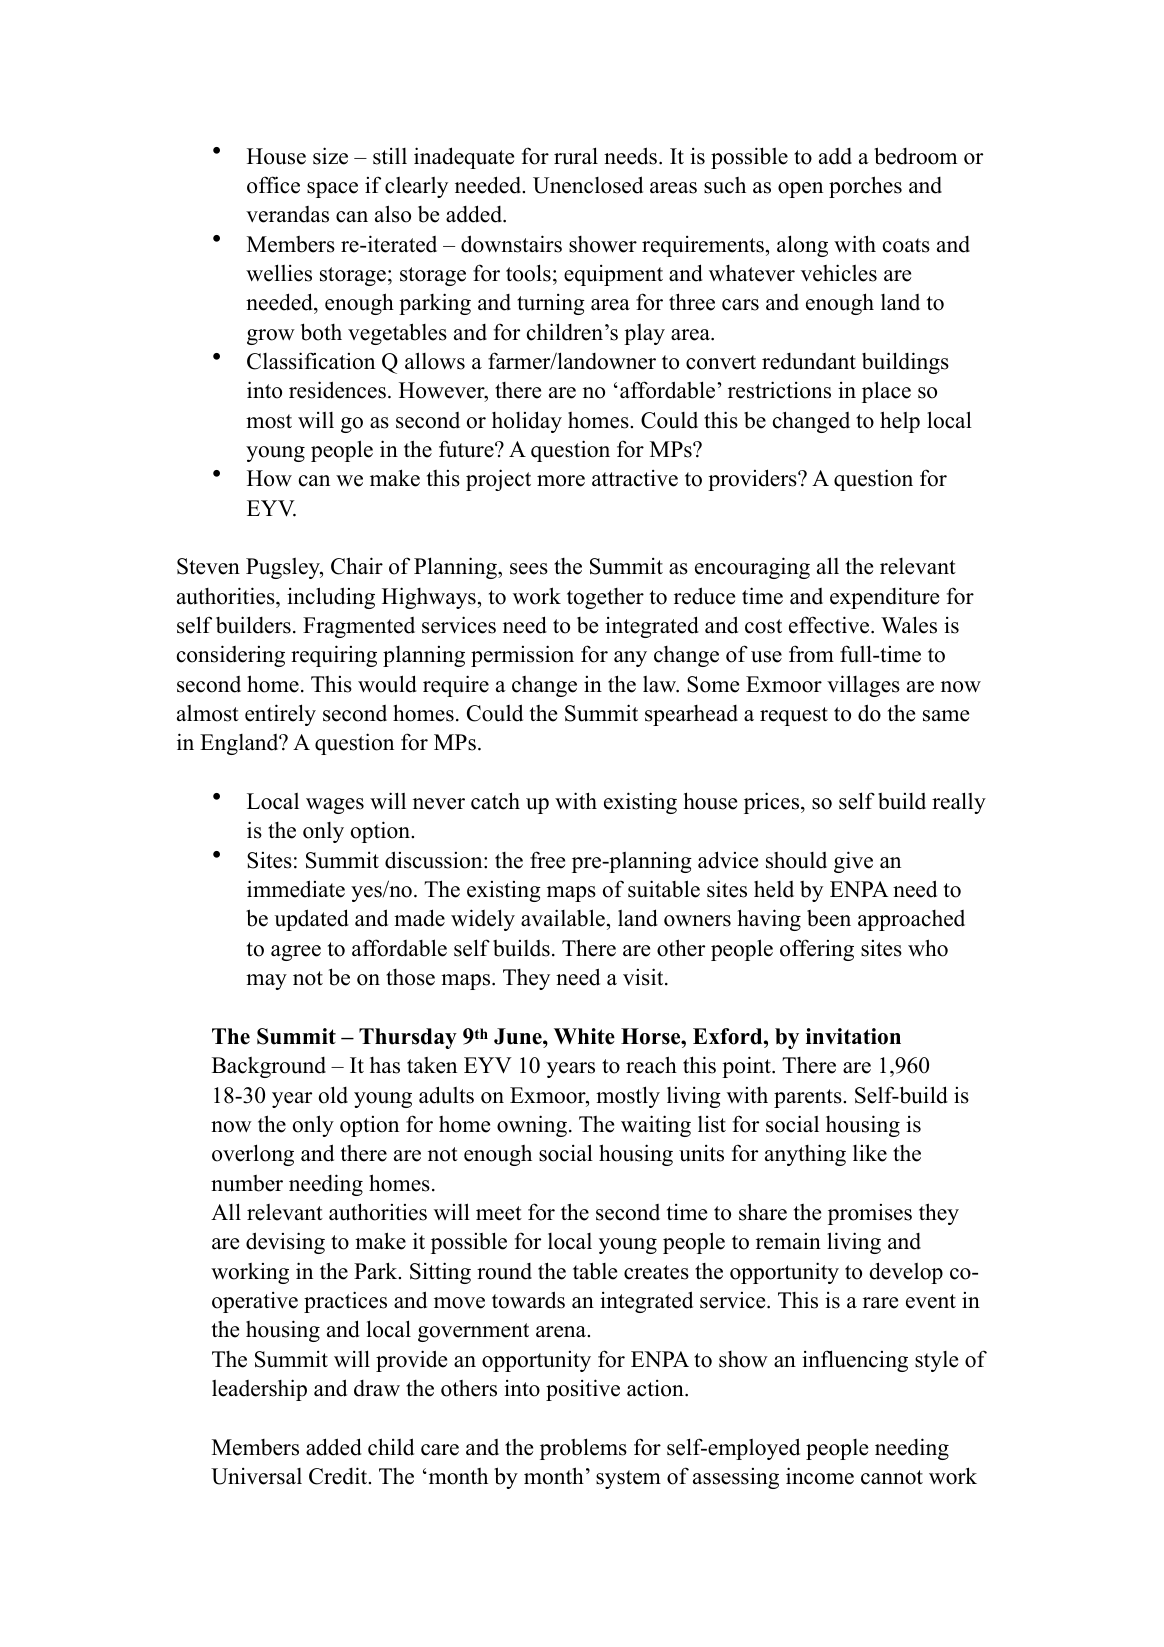  I want to click on office, so click(273, 185).
